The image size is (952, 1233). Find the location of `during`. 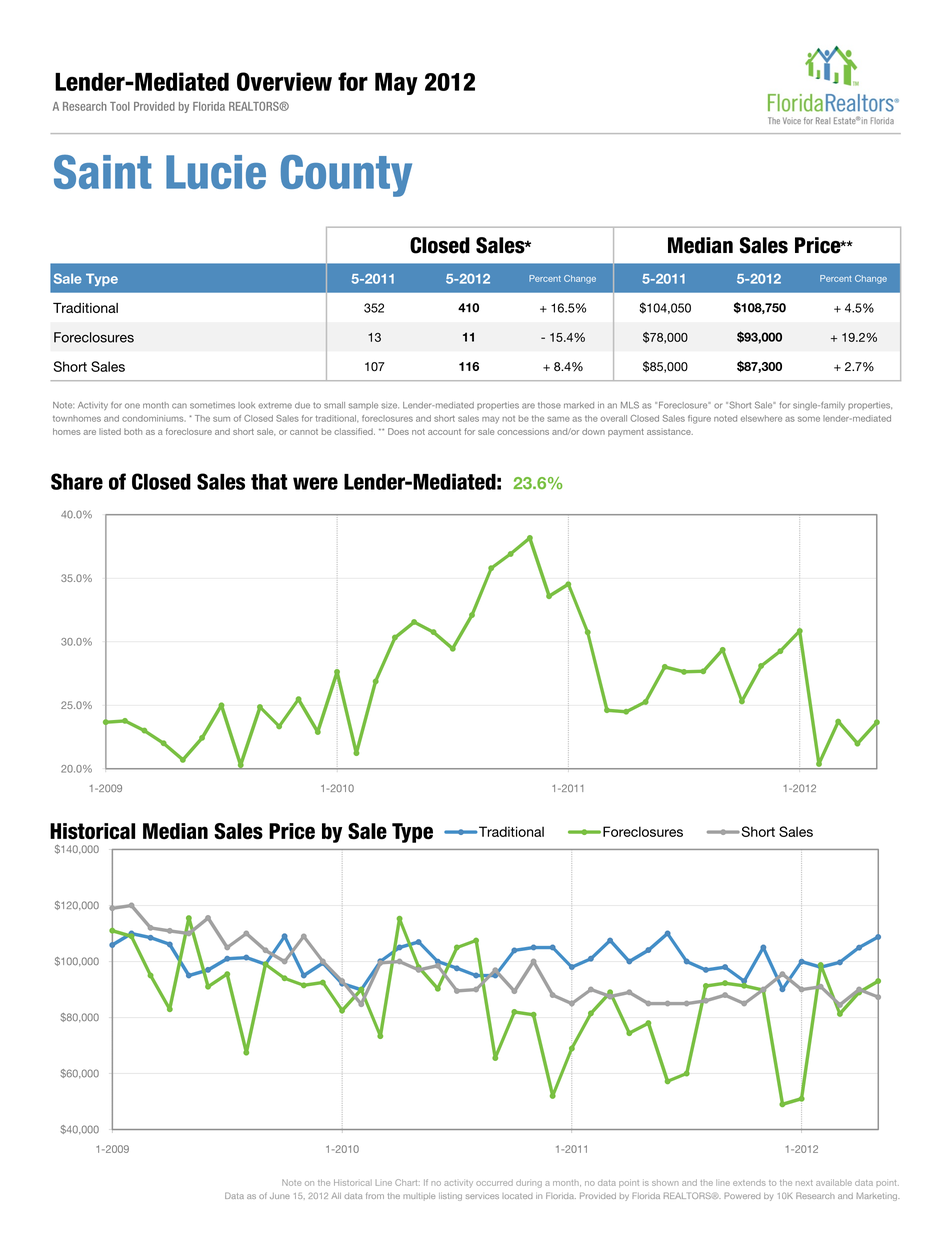

during is located at coordinates (529, 1183).
